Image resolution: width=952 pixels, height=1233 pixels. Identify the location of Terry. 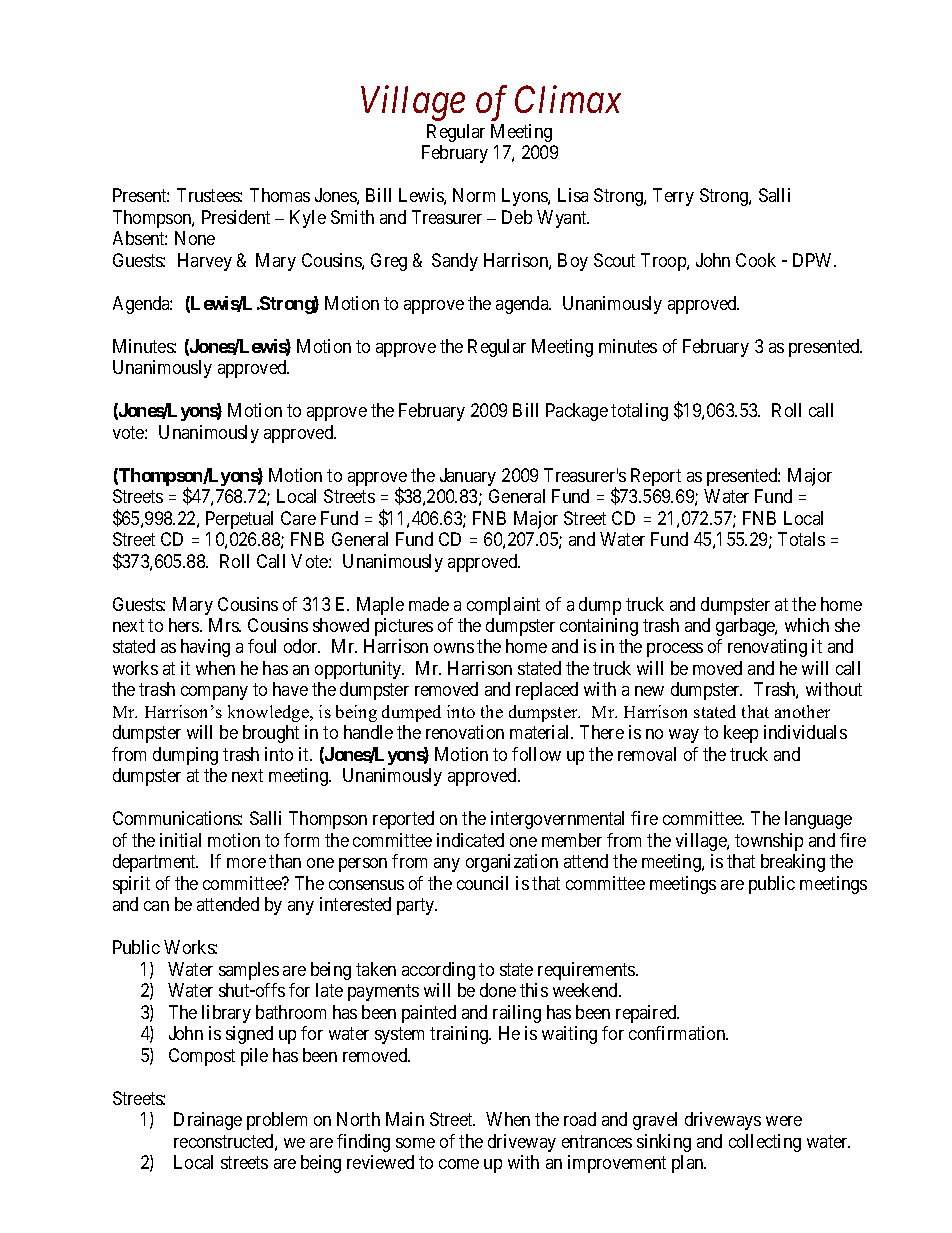
(673, 197).
